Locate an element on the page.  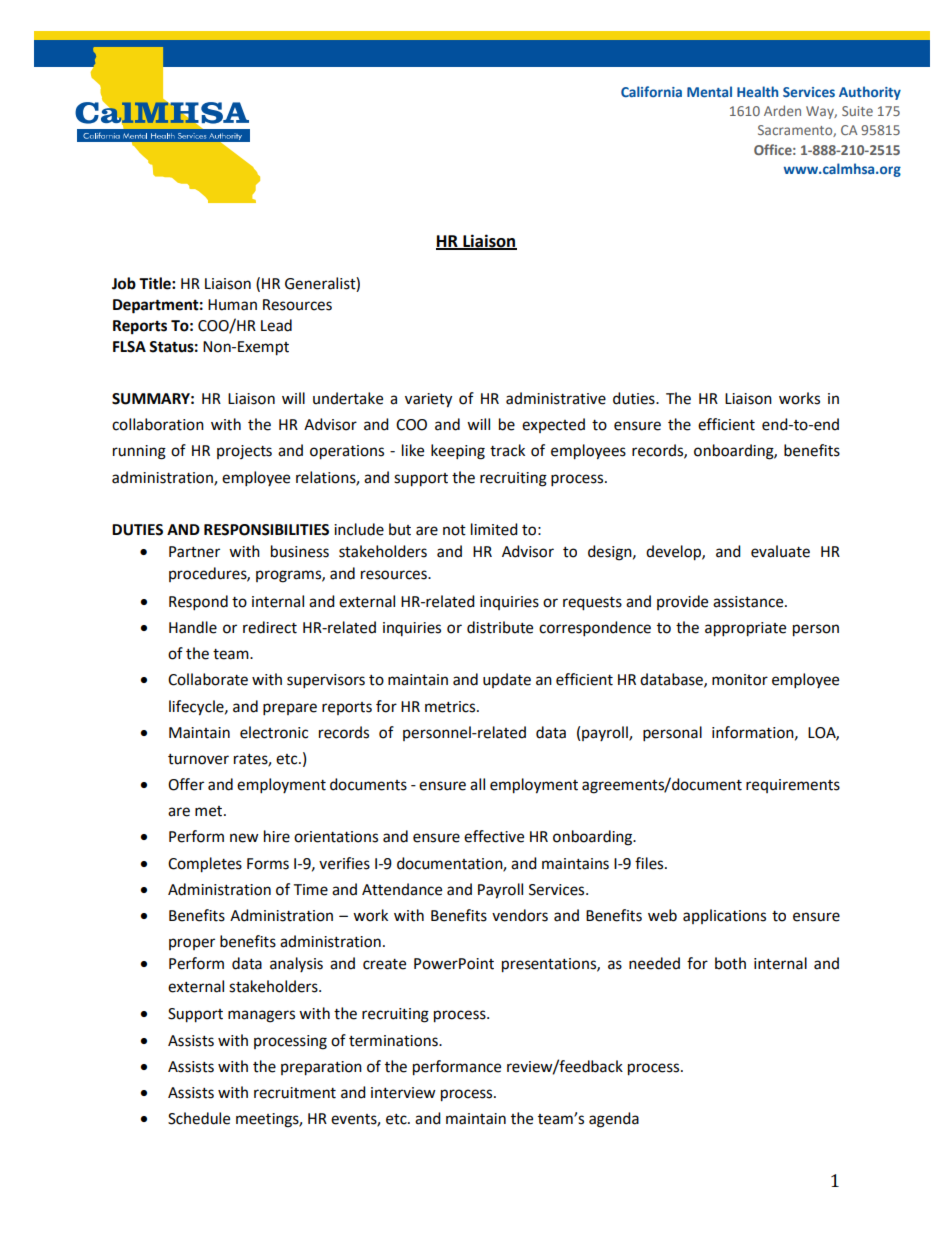
assistance is located at coordinates (749, 602).
